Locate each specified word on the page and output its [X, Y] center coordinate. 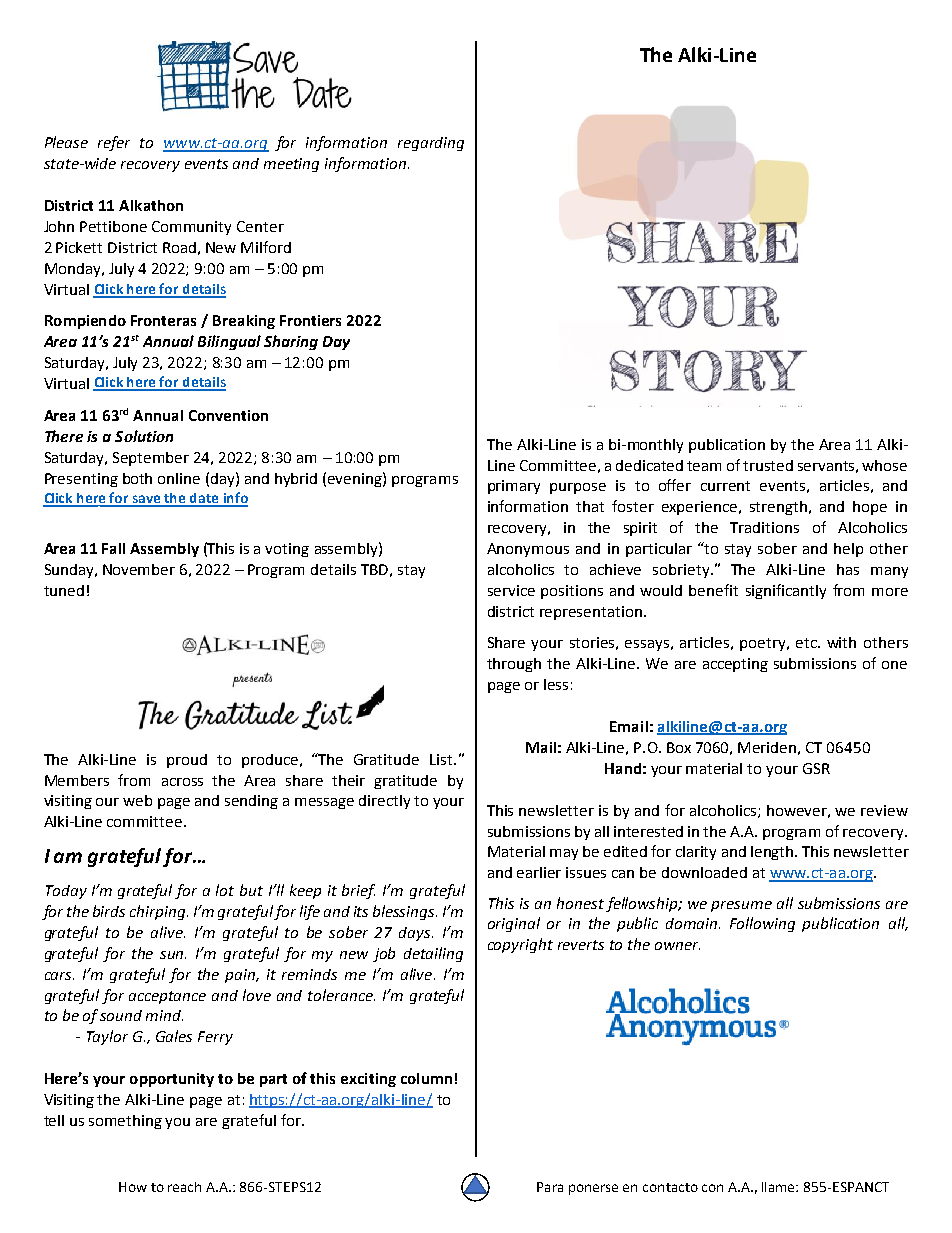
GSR [816, 768]
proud [187, 761]
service [511, 590]
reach [184, 1187]
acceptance [167, 997]
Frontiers [310, 320]
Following [762, 924]
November [139, 569]
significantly [786, 591]
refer [114, 143]
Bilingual [229, 342]
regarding [431, 144]
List [442, 759]
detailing [433, 954]
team [704, 466]
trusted [768, 465]
